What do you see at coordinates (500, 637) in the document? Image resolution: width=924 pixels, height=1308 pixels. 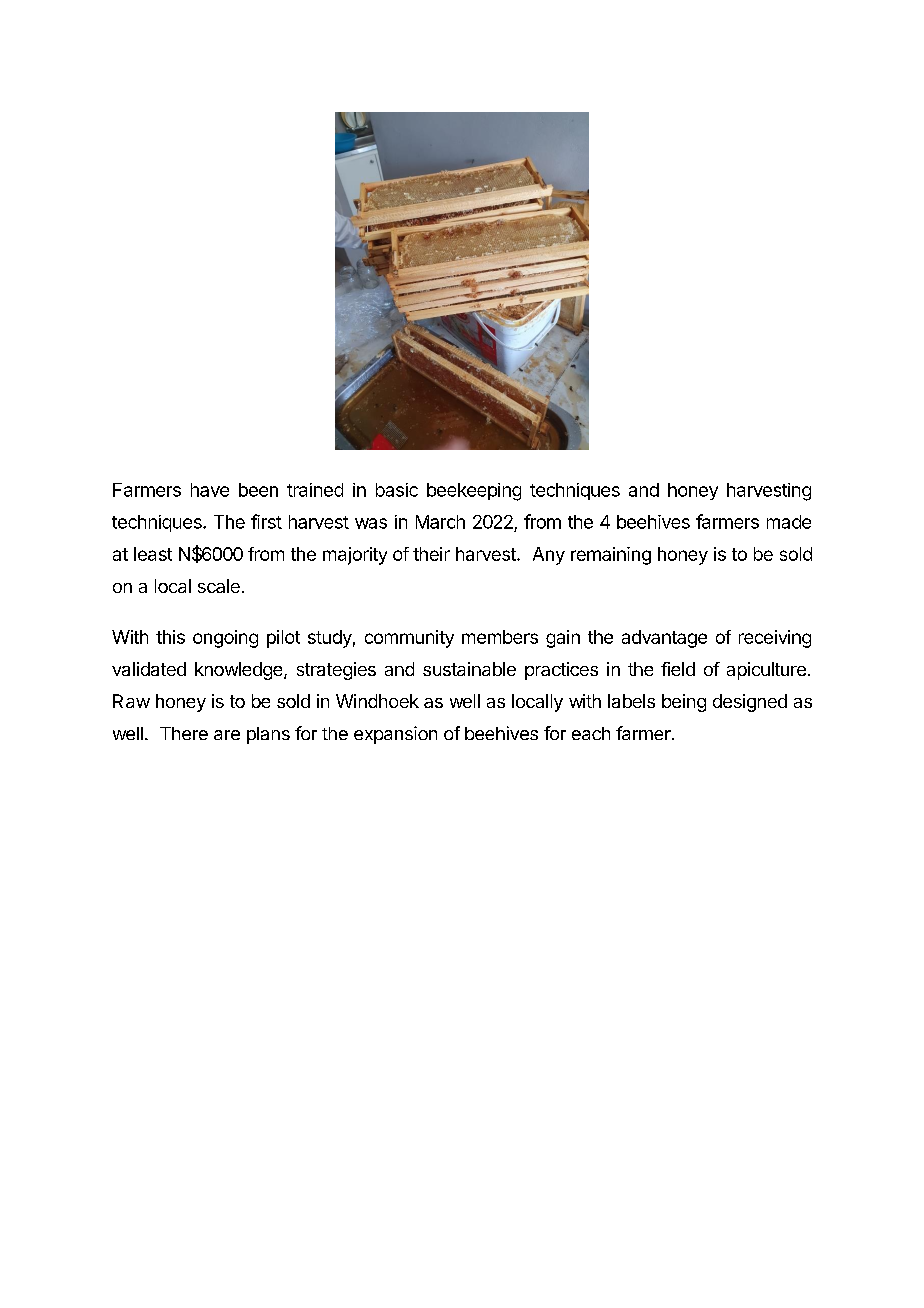 I see `members` at bounding box center [500, 637].
